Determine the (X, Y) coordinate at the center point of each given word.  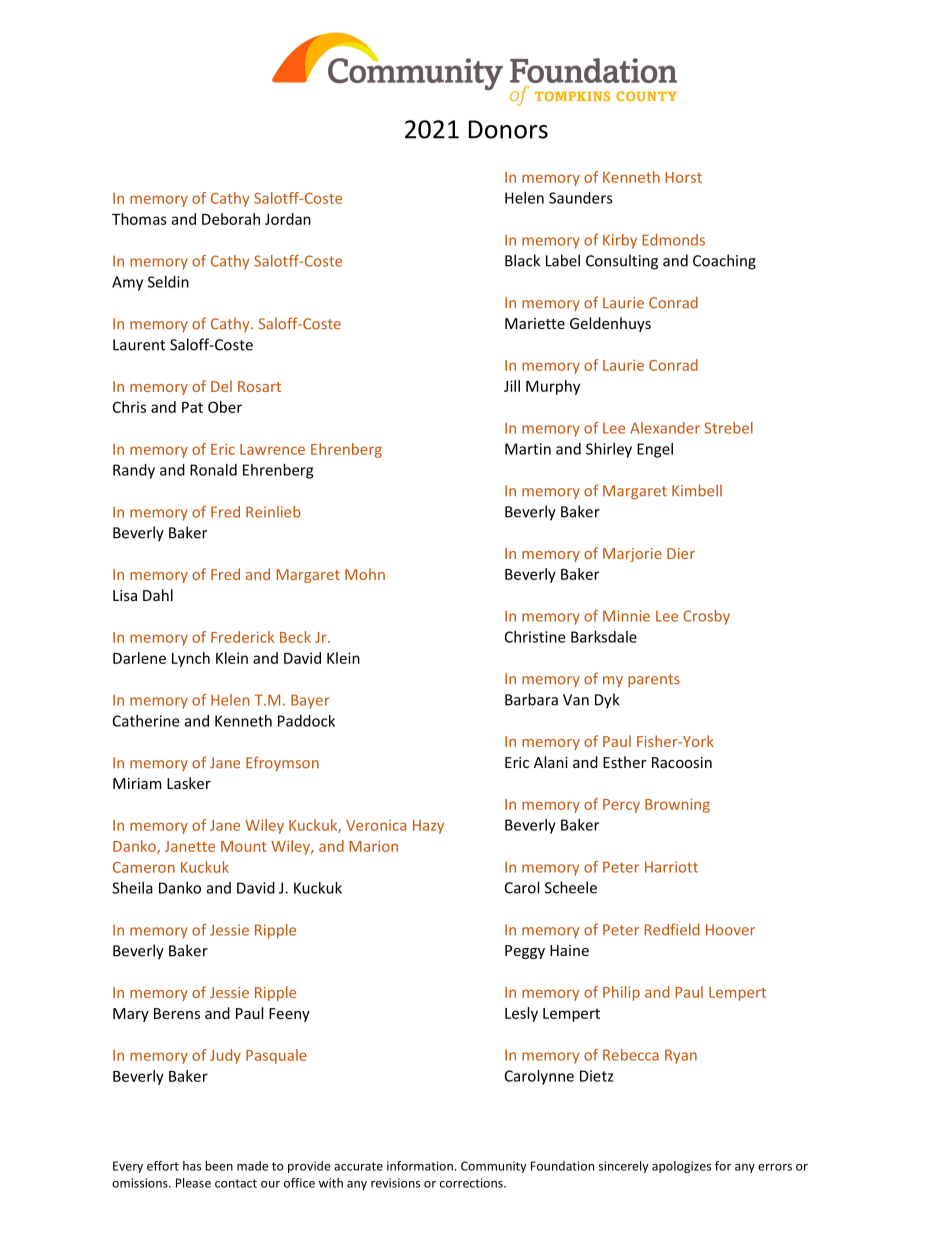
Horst (683, 177)
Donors (508, 129)
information (420, 1166)
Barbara (531, 699)
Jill (512, 386)
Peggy (525, 952)
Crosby (706, 617)
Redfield (671, 929)
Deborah (231, 219)
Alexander (665, 428)
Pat (192, 407)
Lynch (191, 659)
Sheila (132, 888)
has (192, 1166)
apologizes (681, 1167)
